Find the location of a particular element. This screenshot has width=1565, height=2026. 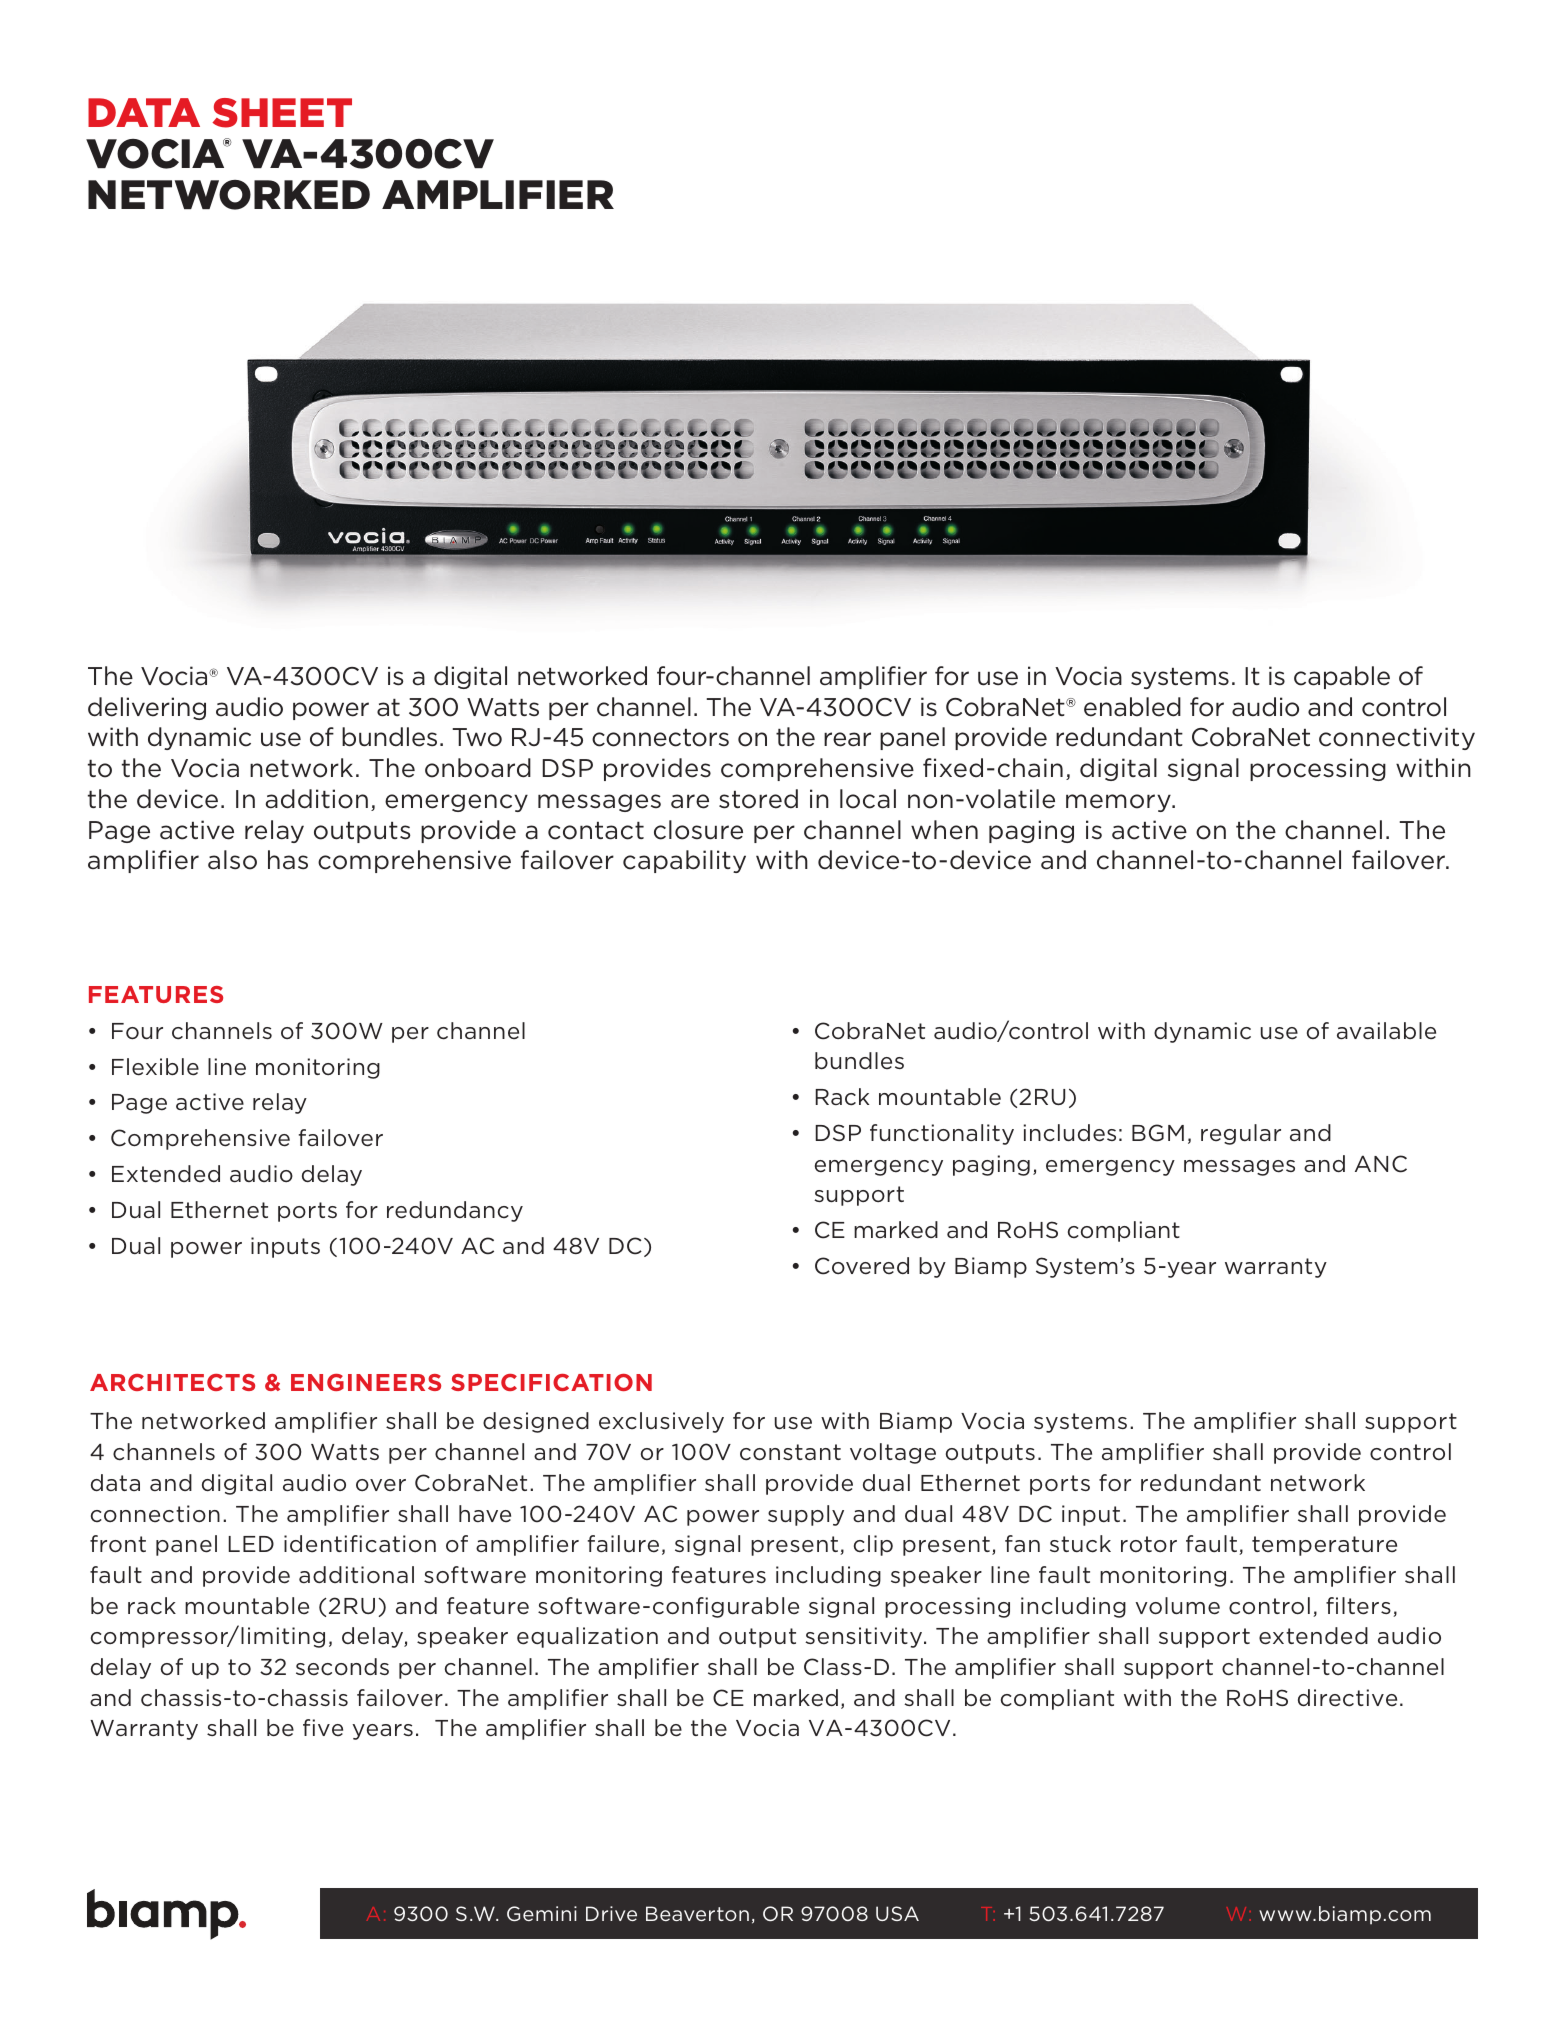

Flexible is located at coordinates (155, 1067).
